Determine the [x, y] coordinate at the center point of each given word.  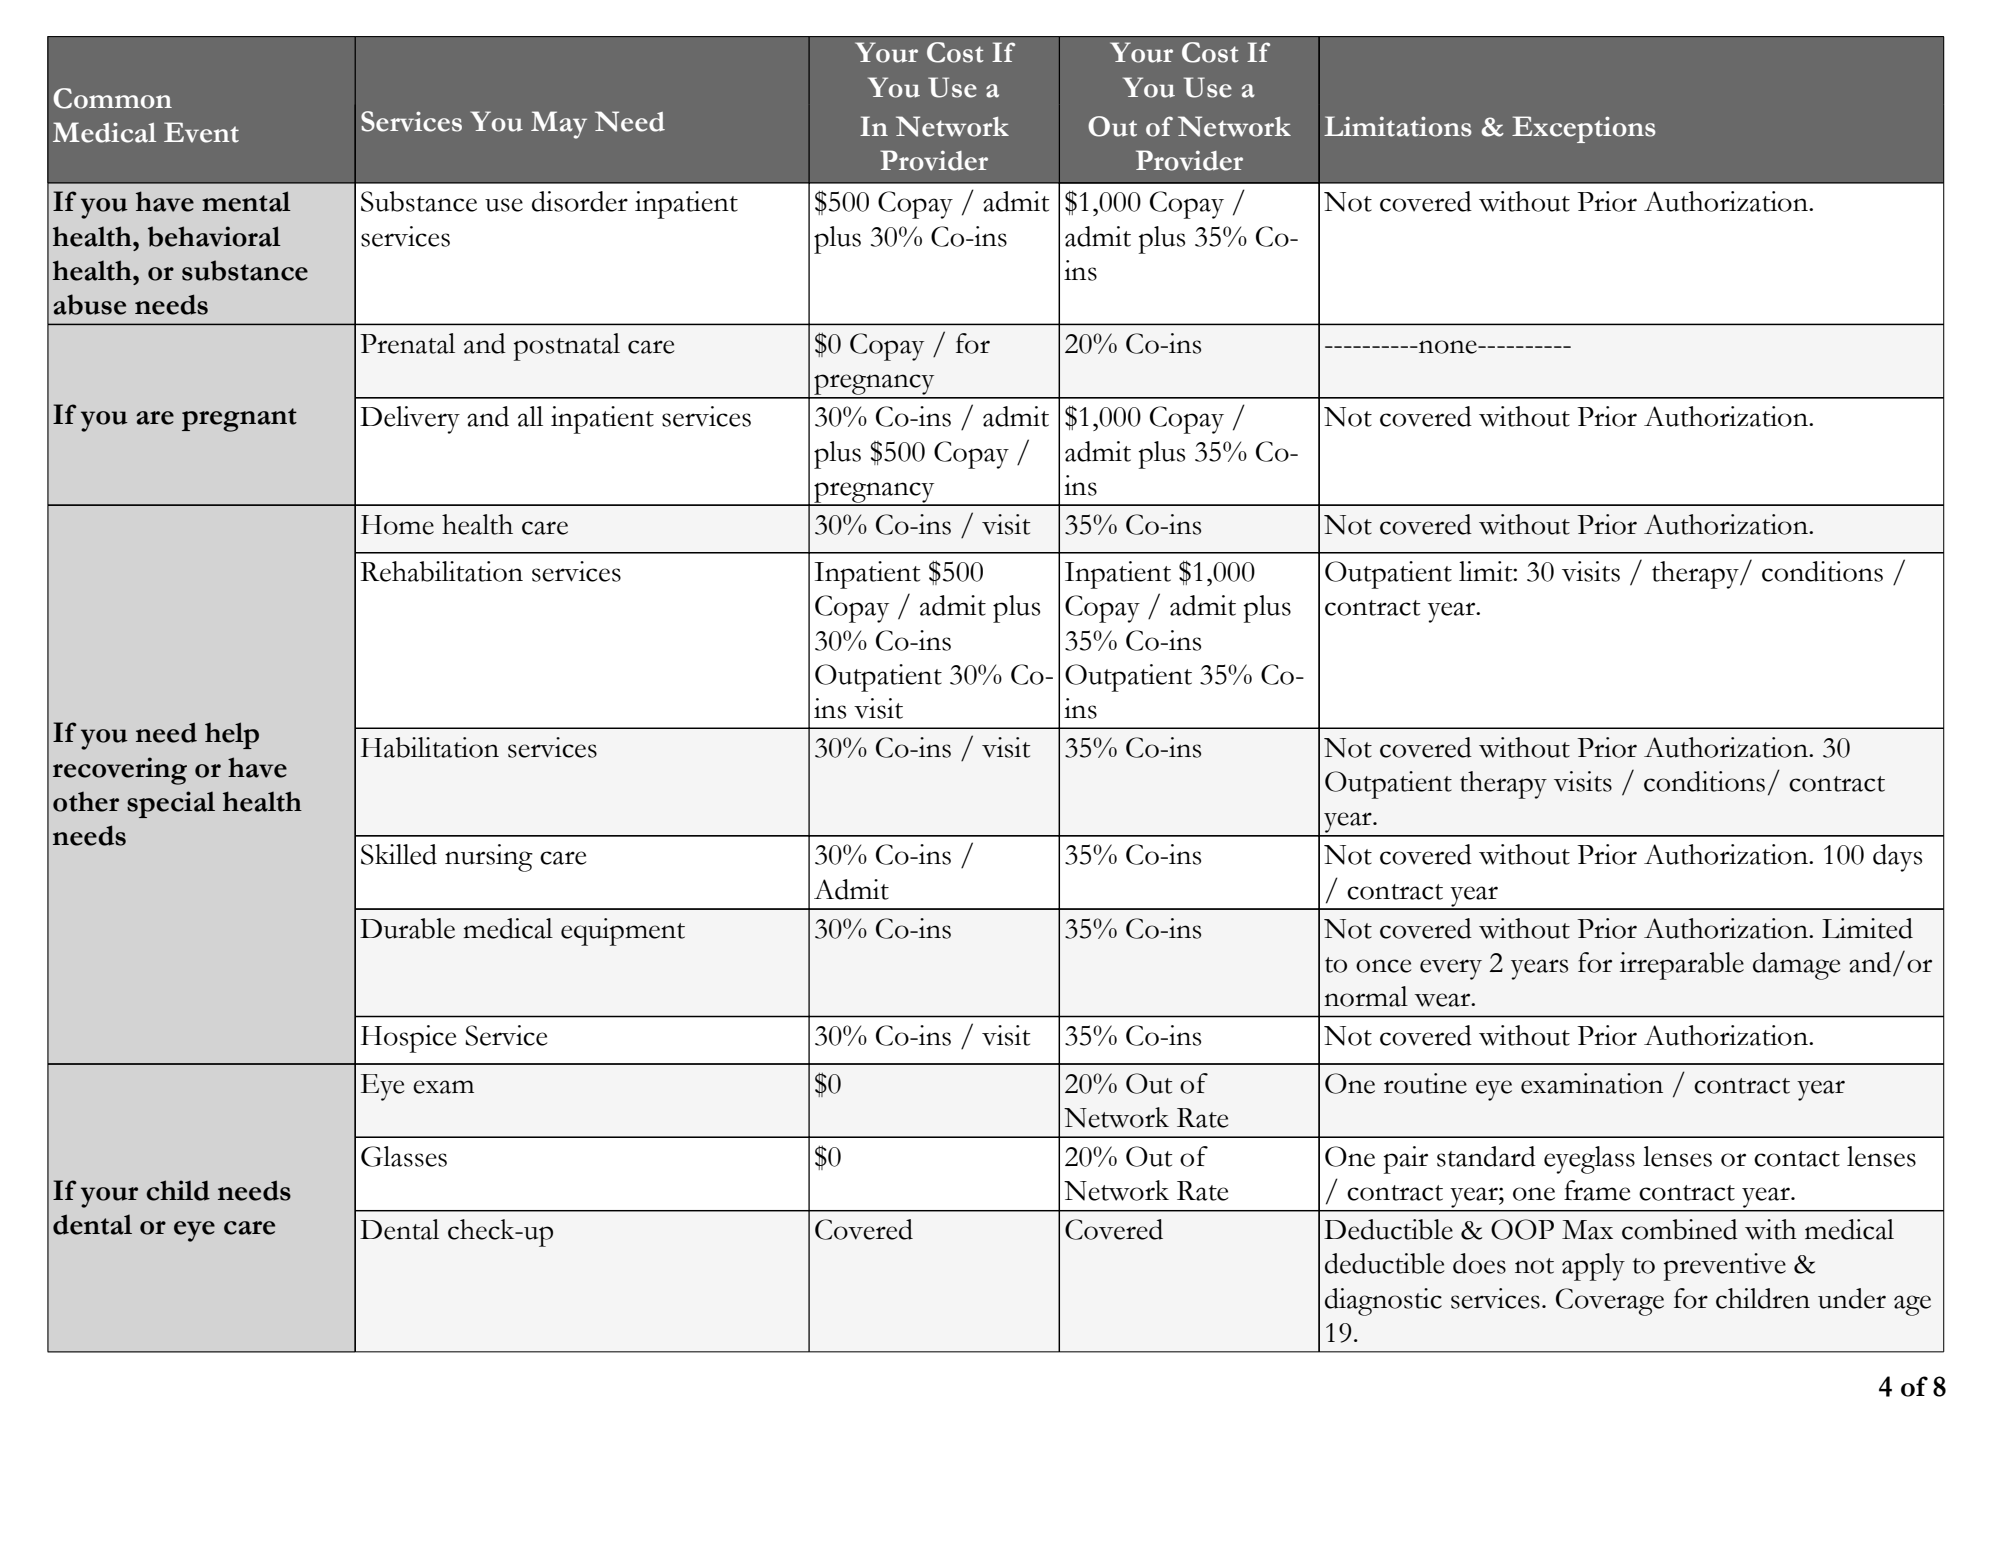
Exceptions [1584, 129]
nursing [489, 858]
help [232, 735]
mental [246, 201]
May [559, 125]
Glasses [404, 1156]
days [1897, 858]
